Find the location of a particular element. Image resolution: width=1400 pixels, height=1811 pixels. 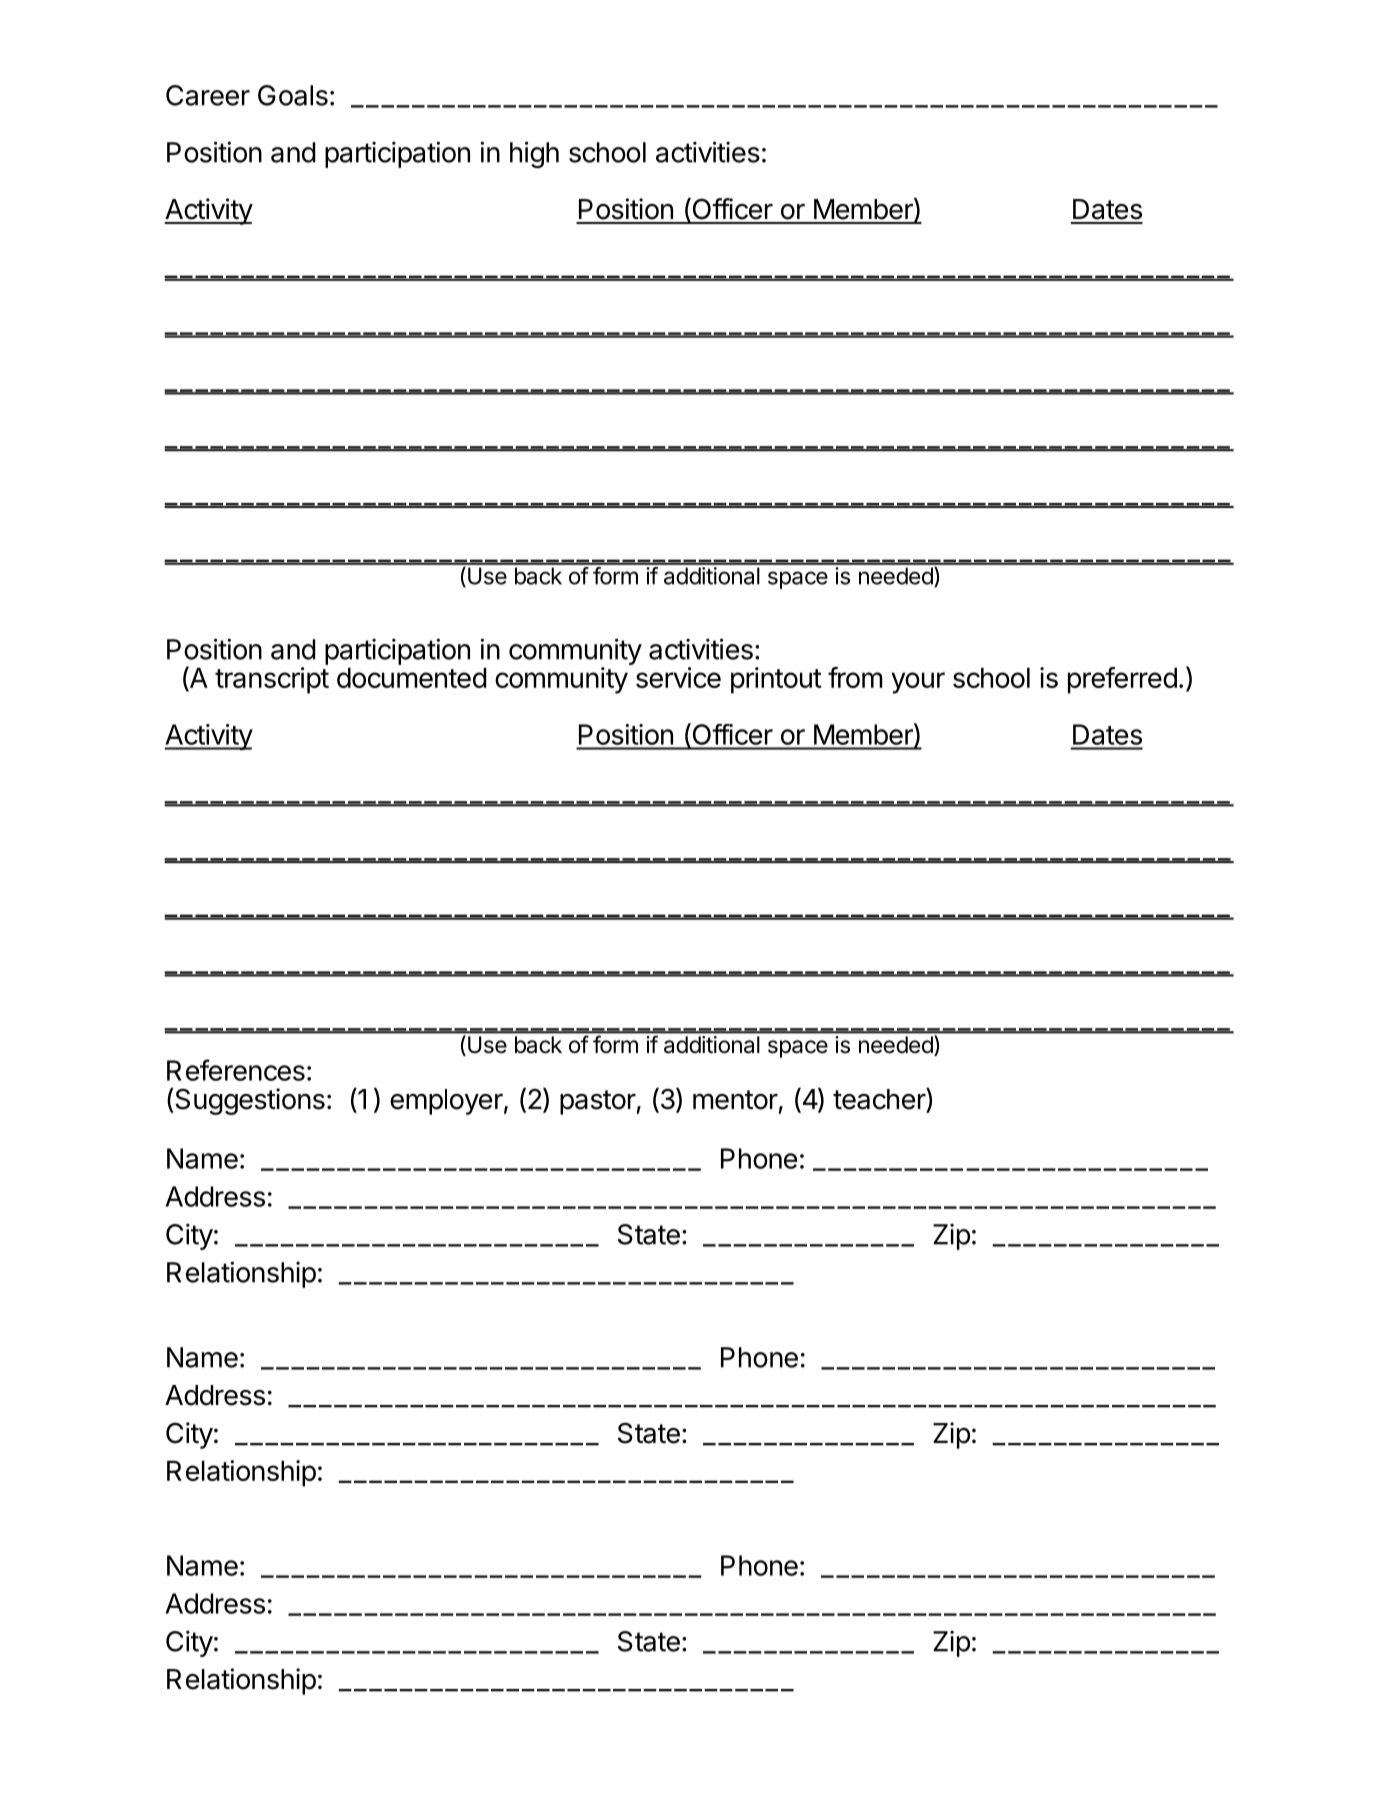

teacher is located at coordinates (880, 1099).
